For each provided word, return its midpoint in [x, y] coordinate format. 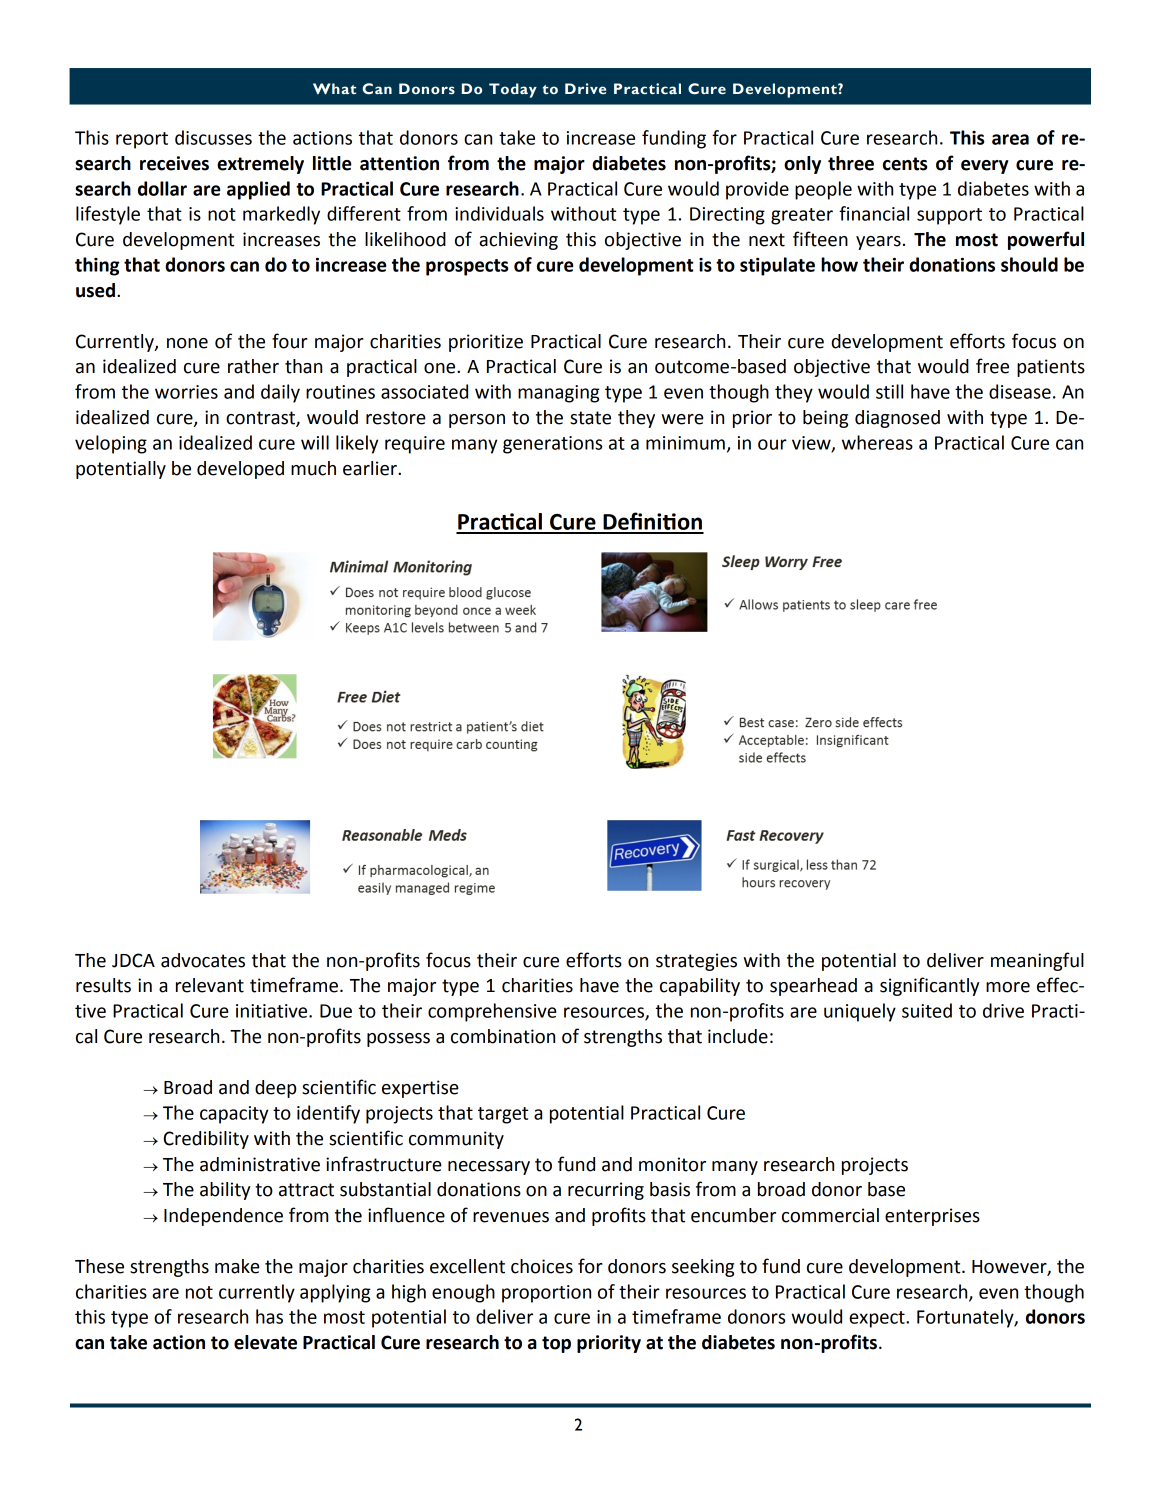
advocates [203, 960]
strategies [696, 962]
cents [905, 164]
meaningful [1037, 961]
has [269, 1316]
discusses [213, 137]
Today [513, 90]
